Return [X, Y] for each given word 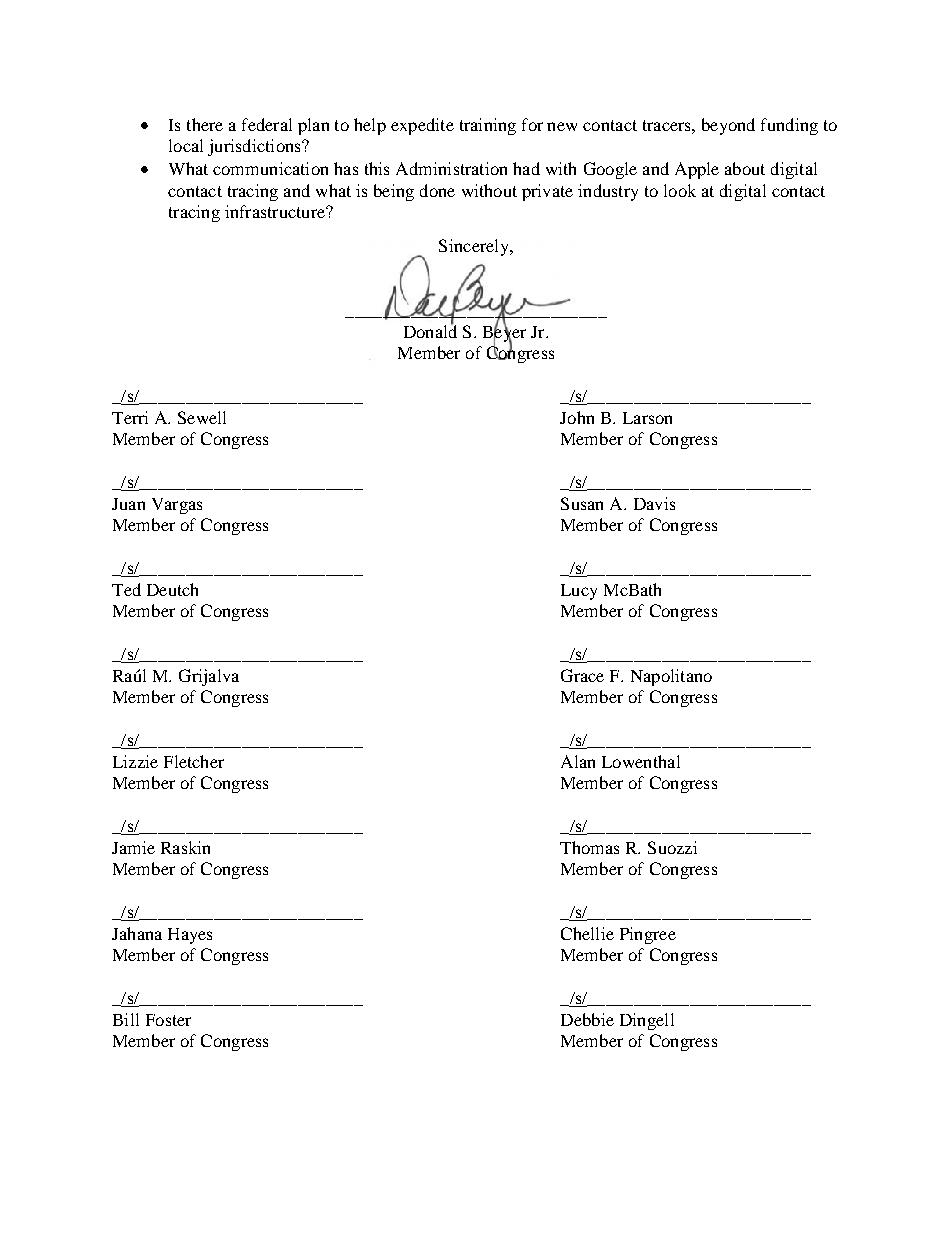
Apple [697, 170]
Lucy [579, 592]
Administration [451, 168]
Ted [126, 589]
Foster [168, 1020]
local [186, 145]
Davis [654, 503]
